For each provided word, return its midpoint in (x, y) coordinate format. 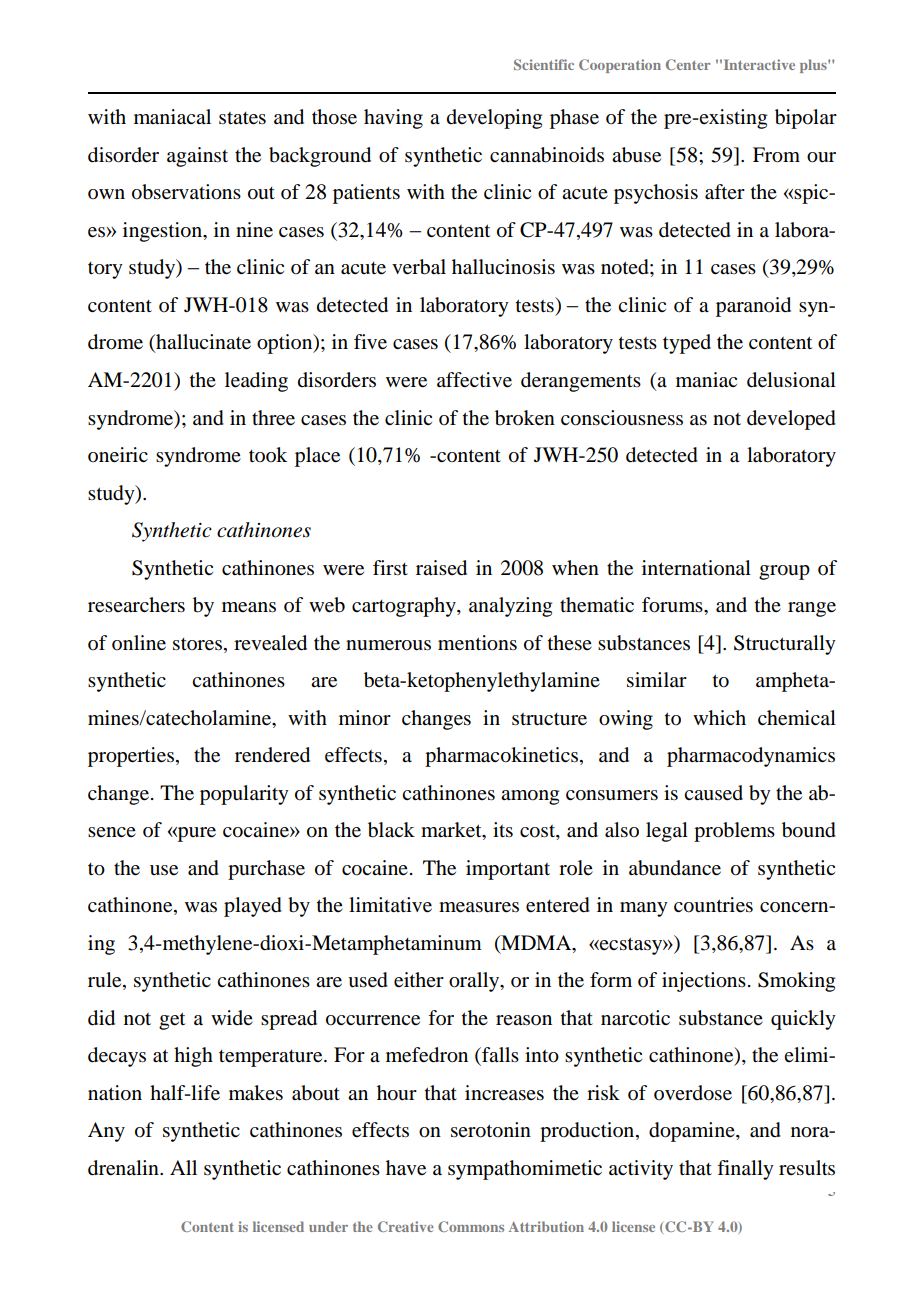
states (242, 118)
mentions (477, 643)
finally (745, 1170)
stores (197, 644)
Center (688, 64)
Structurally (785, 645)
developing (494, 119)
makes (256, 1093)
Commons (471, 1226)
